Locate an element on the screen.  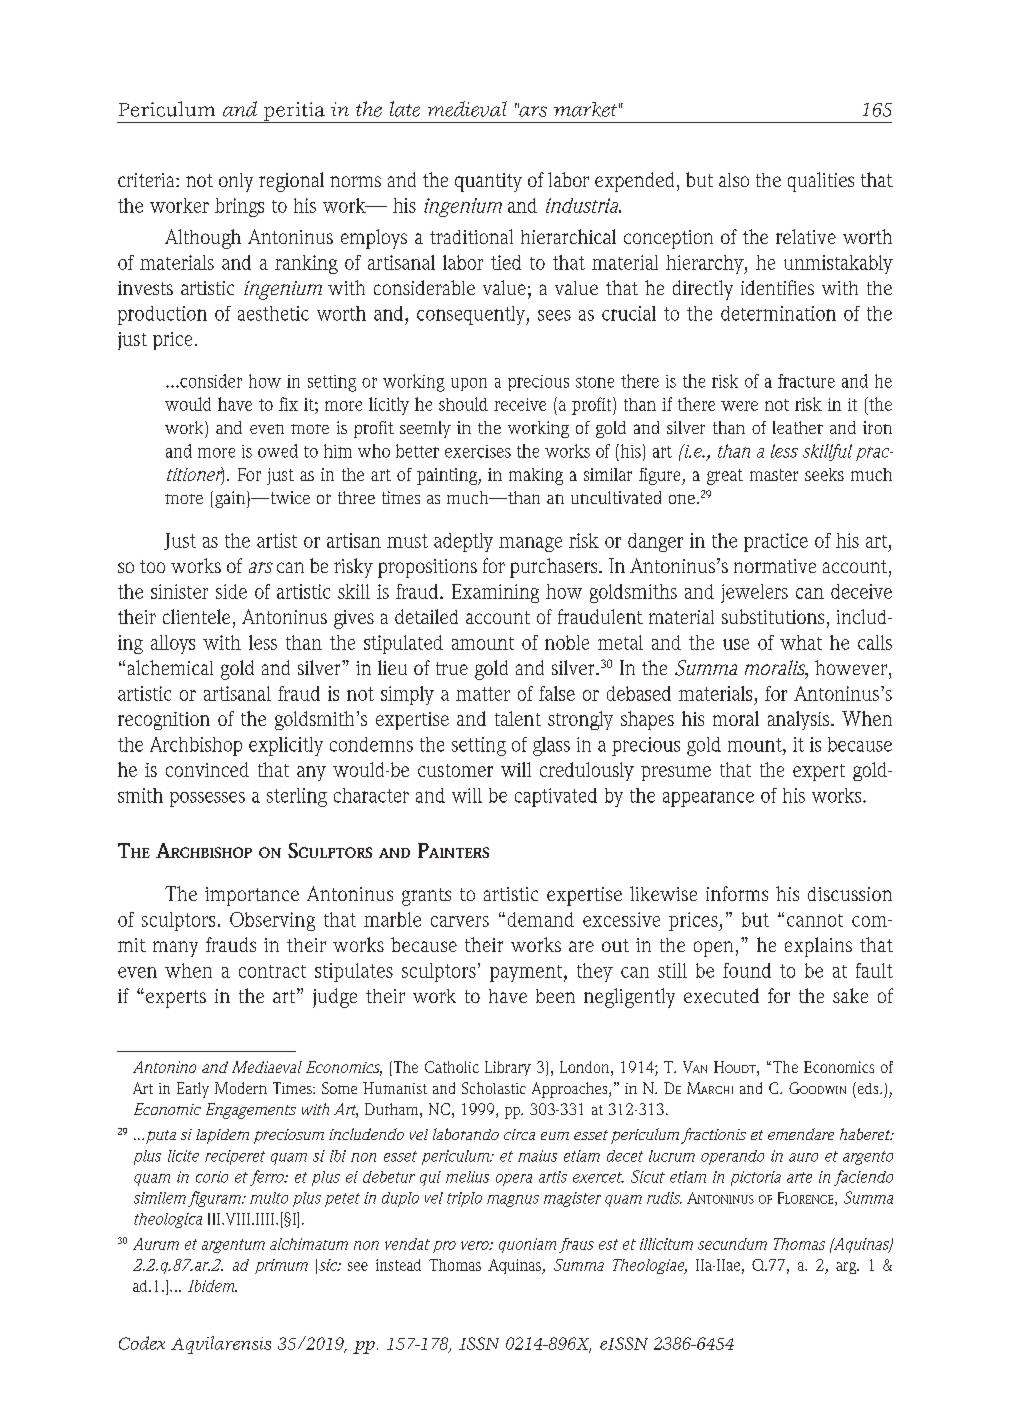
only is located at coordinates (236, 182).
